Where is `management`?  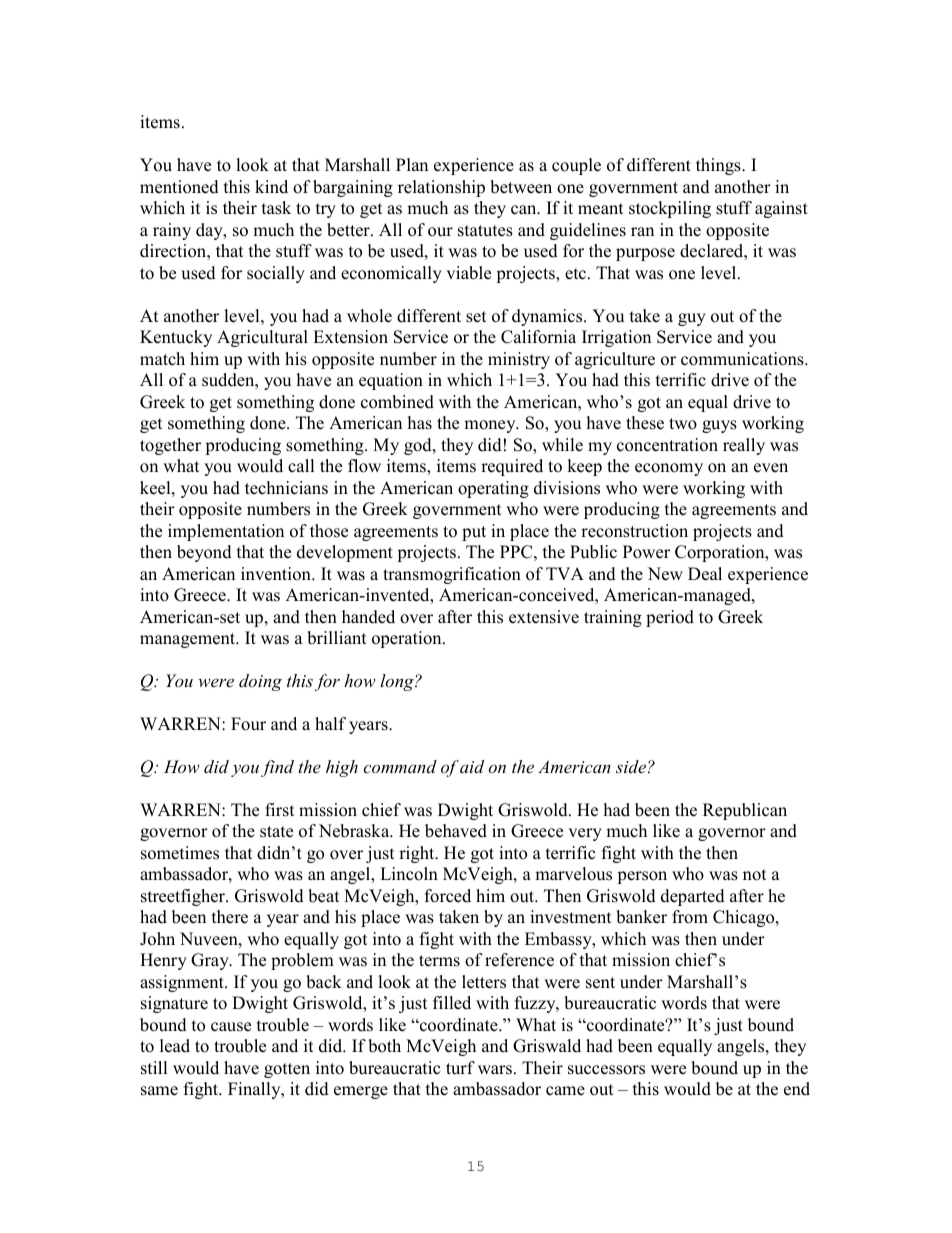 management is located at coordinates (189, 640).
